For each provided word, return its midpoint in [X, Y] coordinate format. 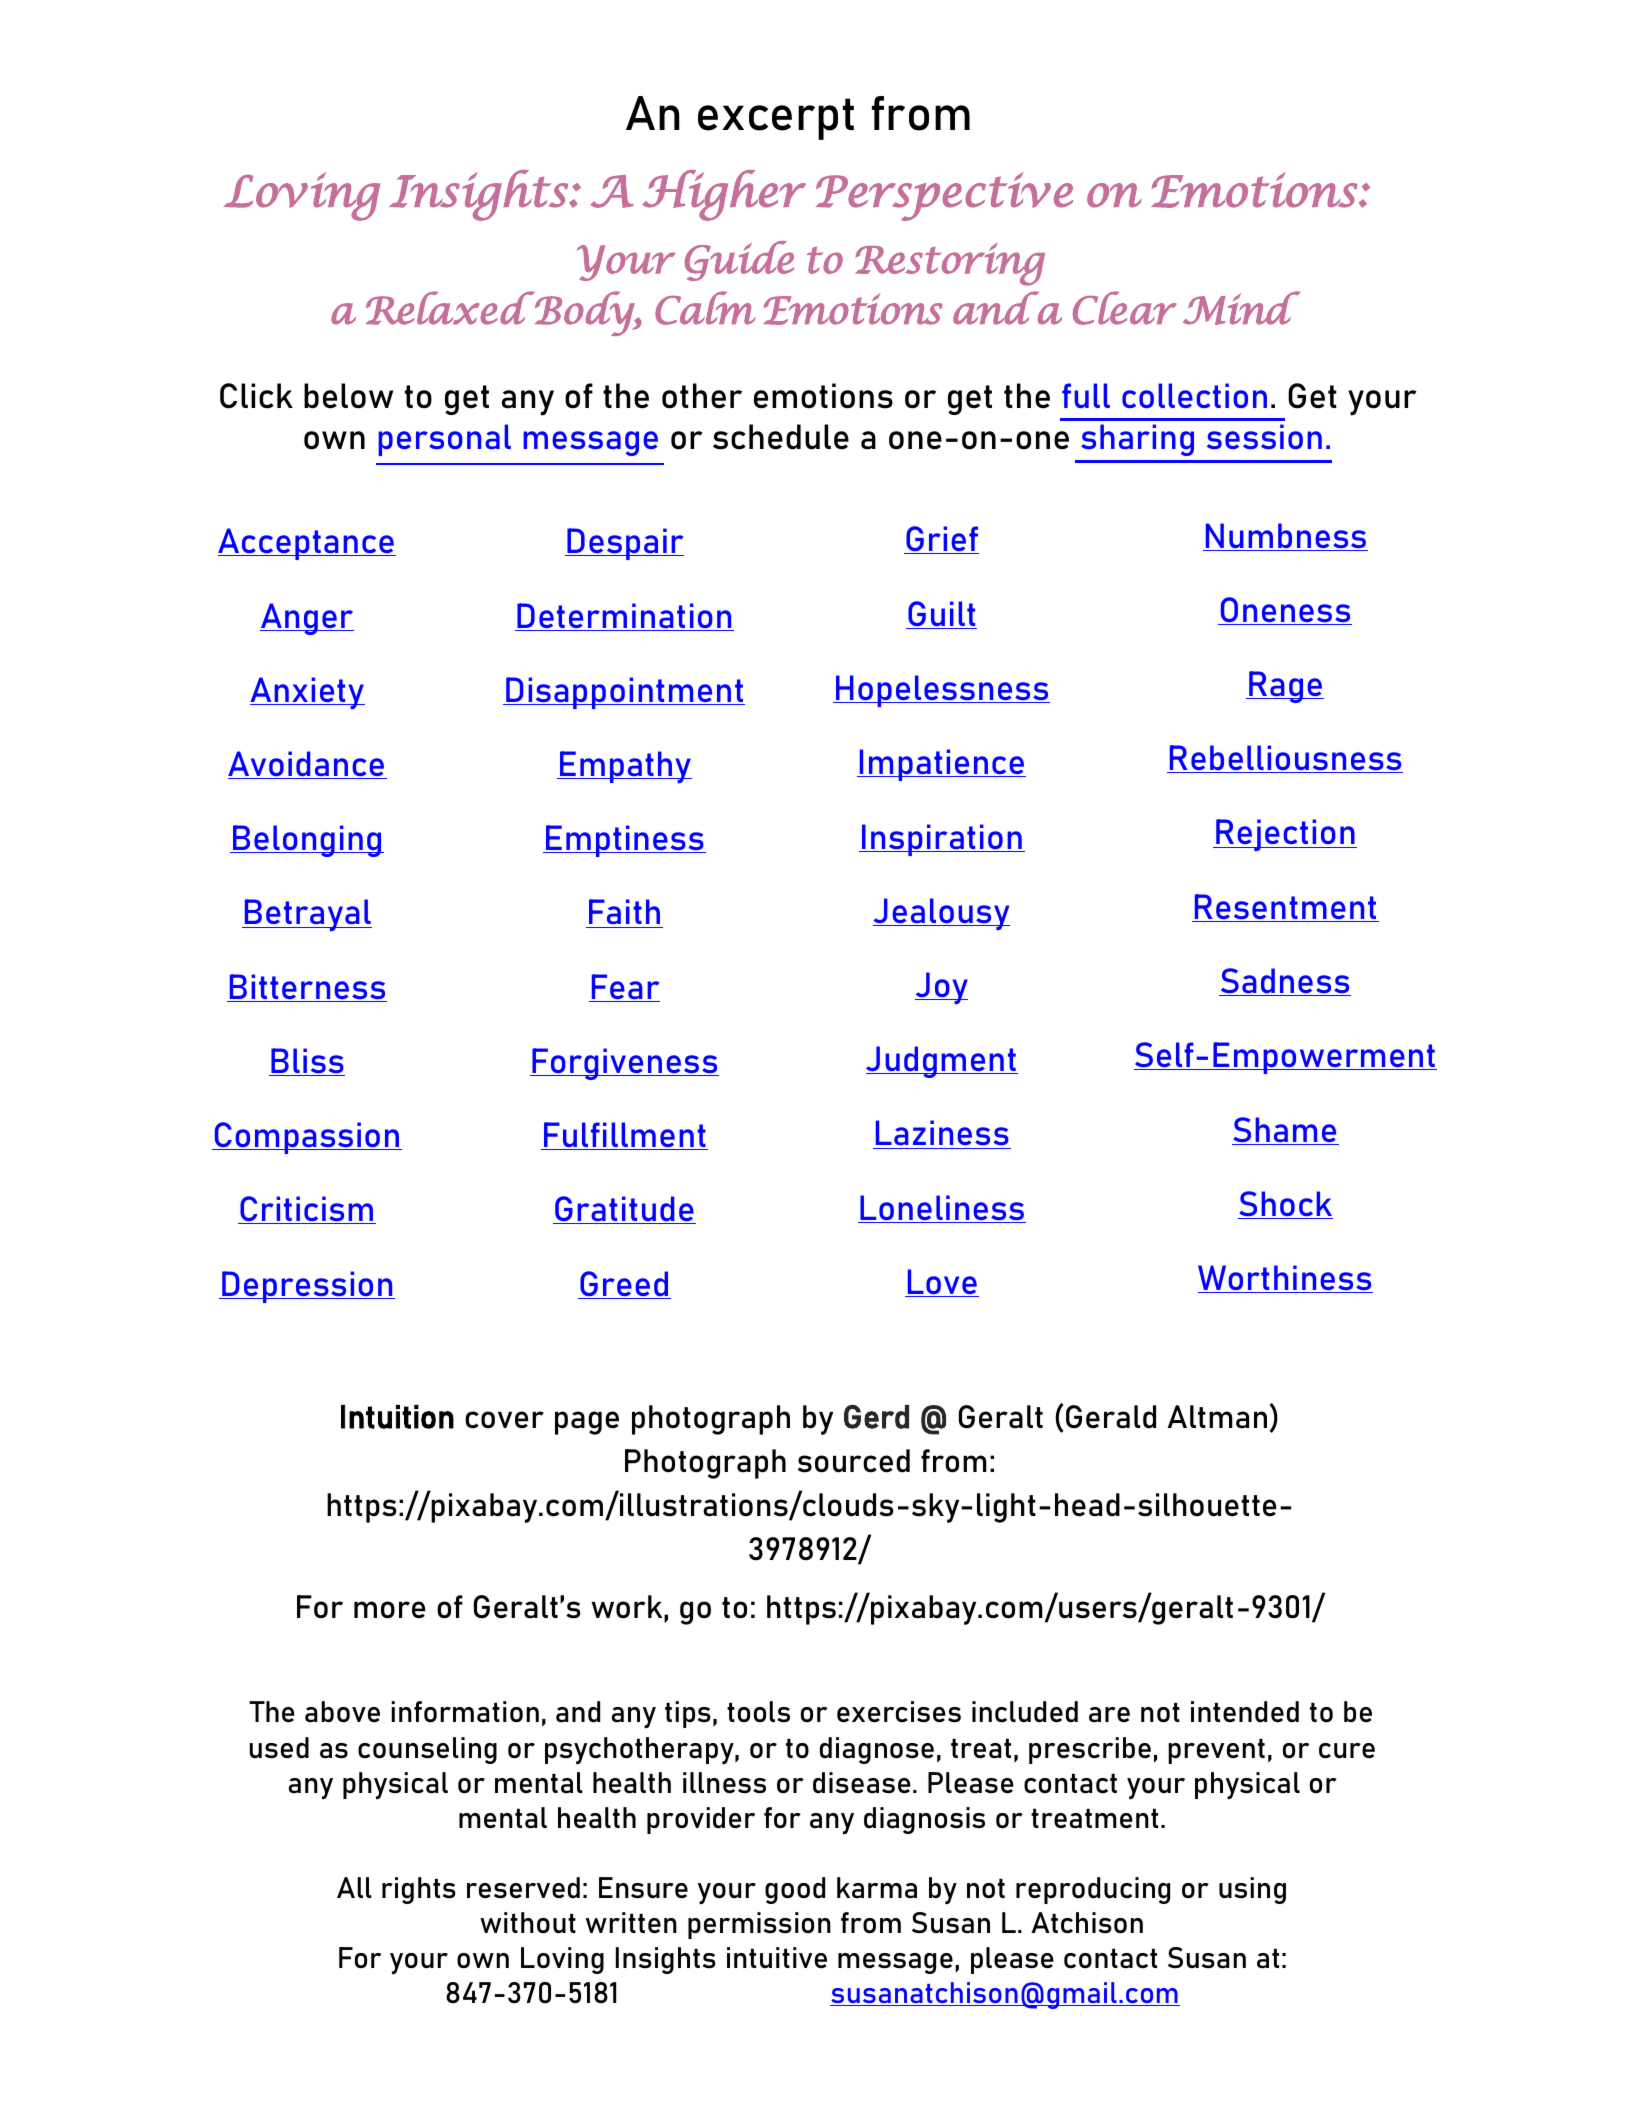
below [348, 396]
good [795, 1890]
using [1252, 1890]
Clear [1125, 308]
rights [419, 1890]
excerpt [776, 119]
